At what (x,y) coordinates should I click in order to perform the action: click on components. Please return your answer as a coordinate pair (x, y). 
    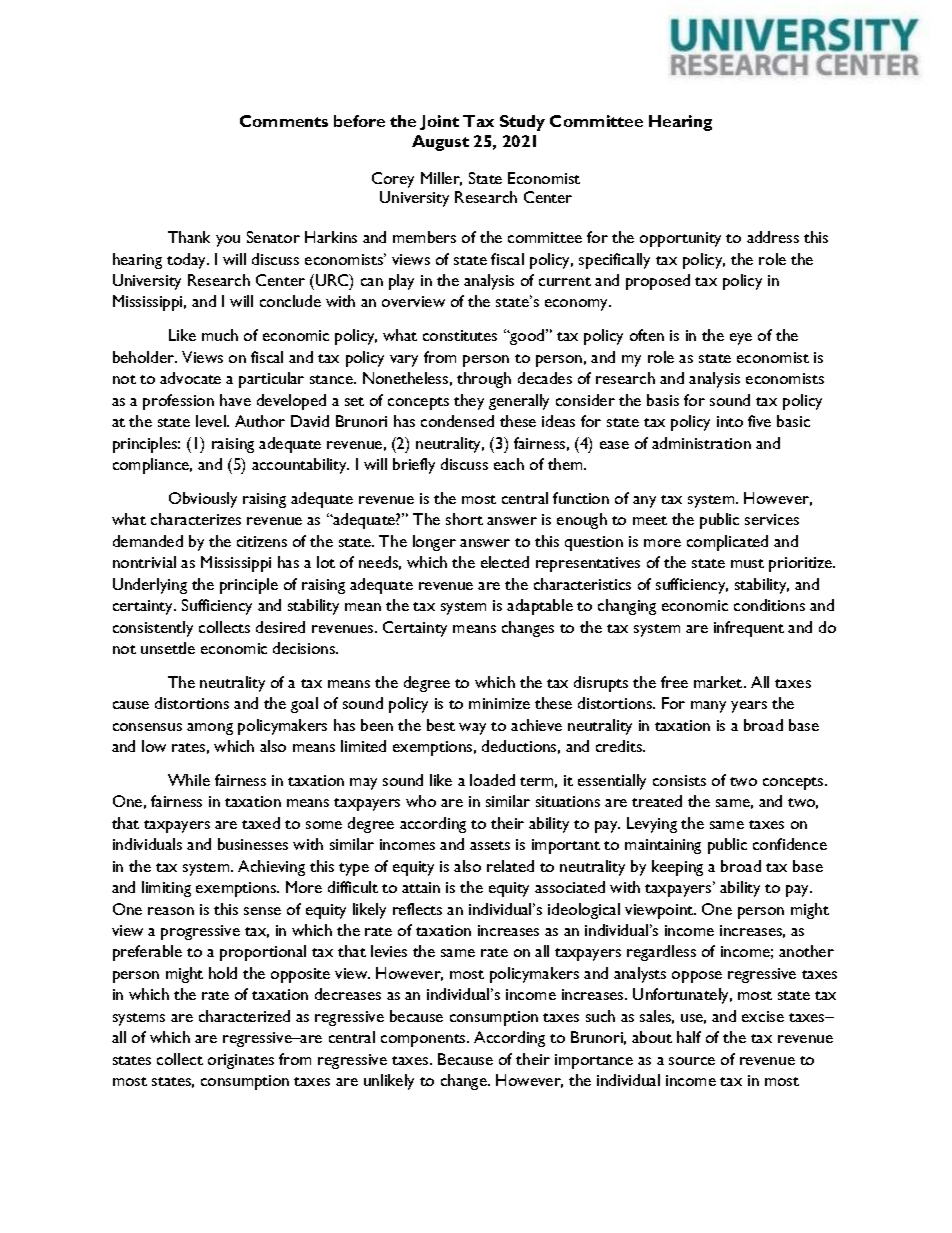
    Looking at the image, I should click on (424, 1040).
